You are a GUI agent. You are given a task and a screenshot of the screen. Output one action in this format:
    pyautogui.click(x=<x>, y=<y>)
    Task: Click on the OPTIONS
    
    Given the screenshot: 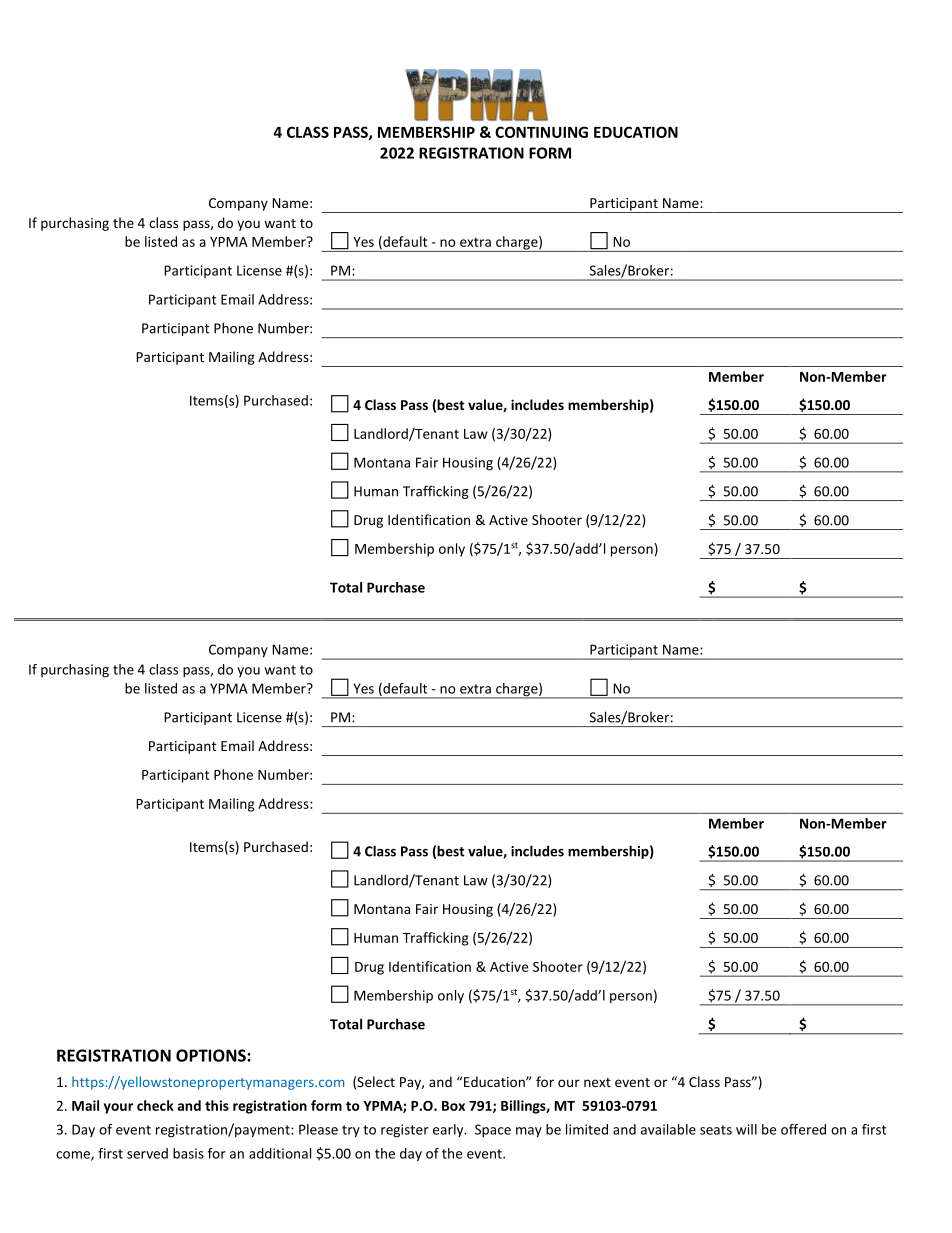 What is the action you would take?
    pyautogui.click(x=212, y=1055)
